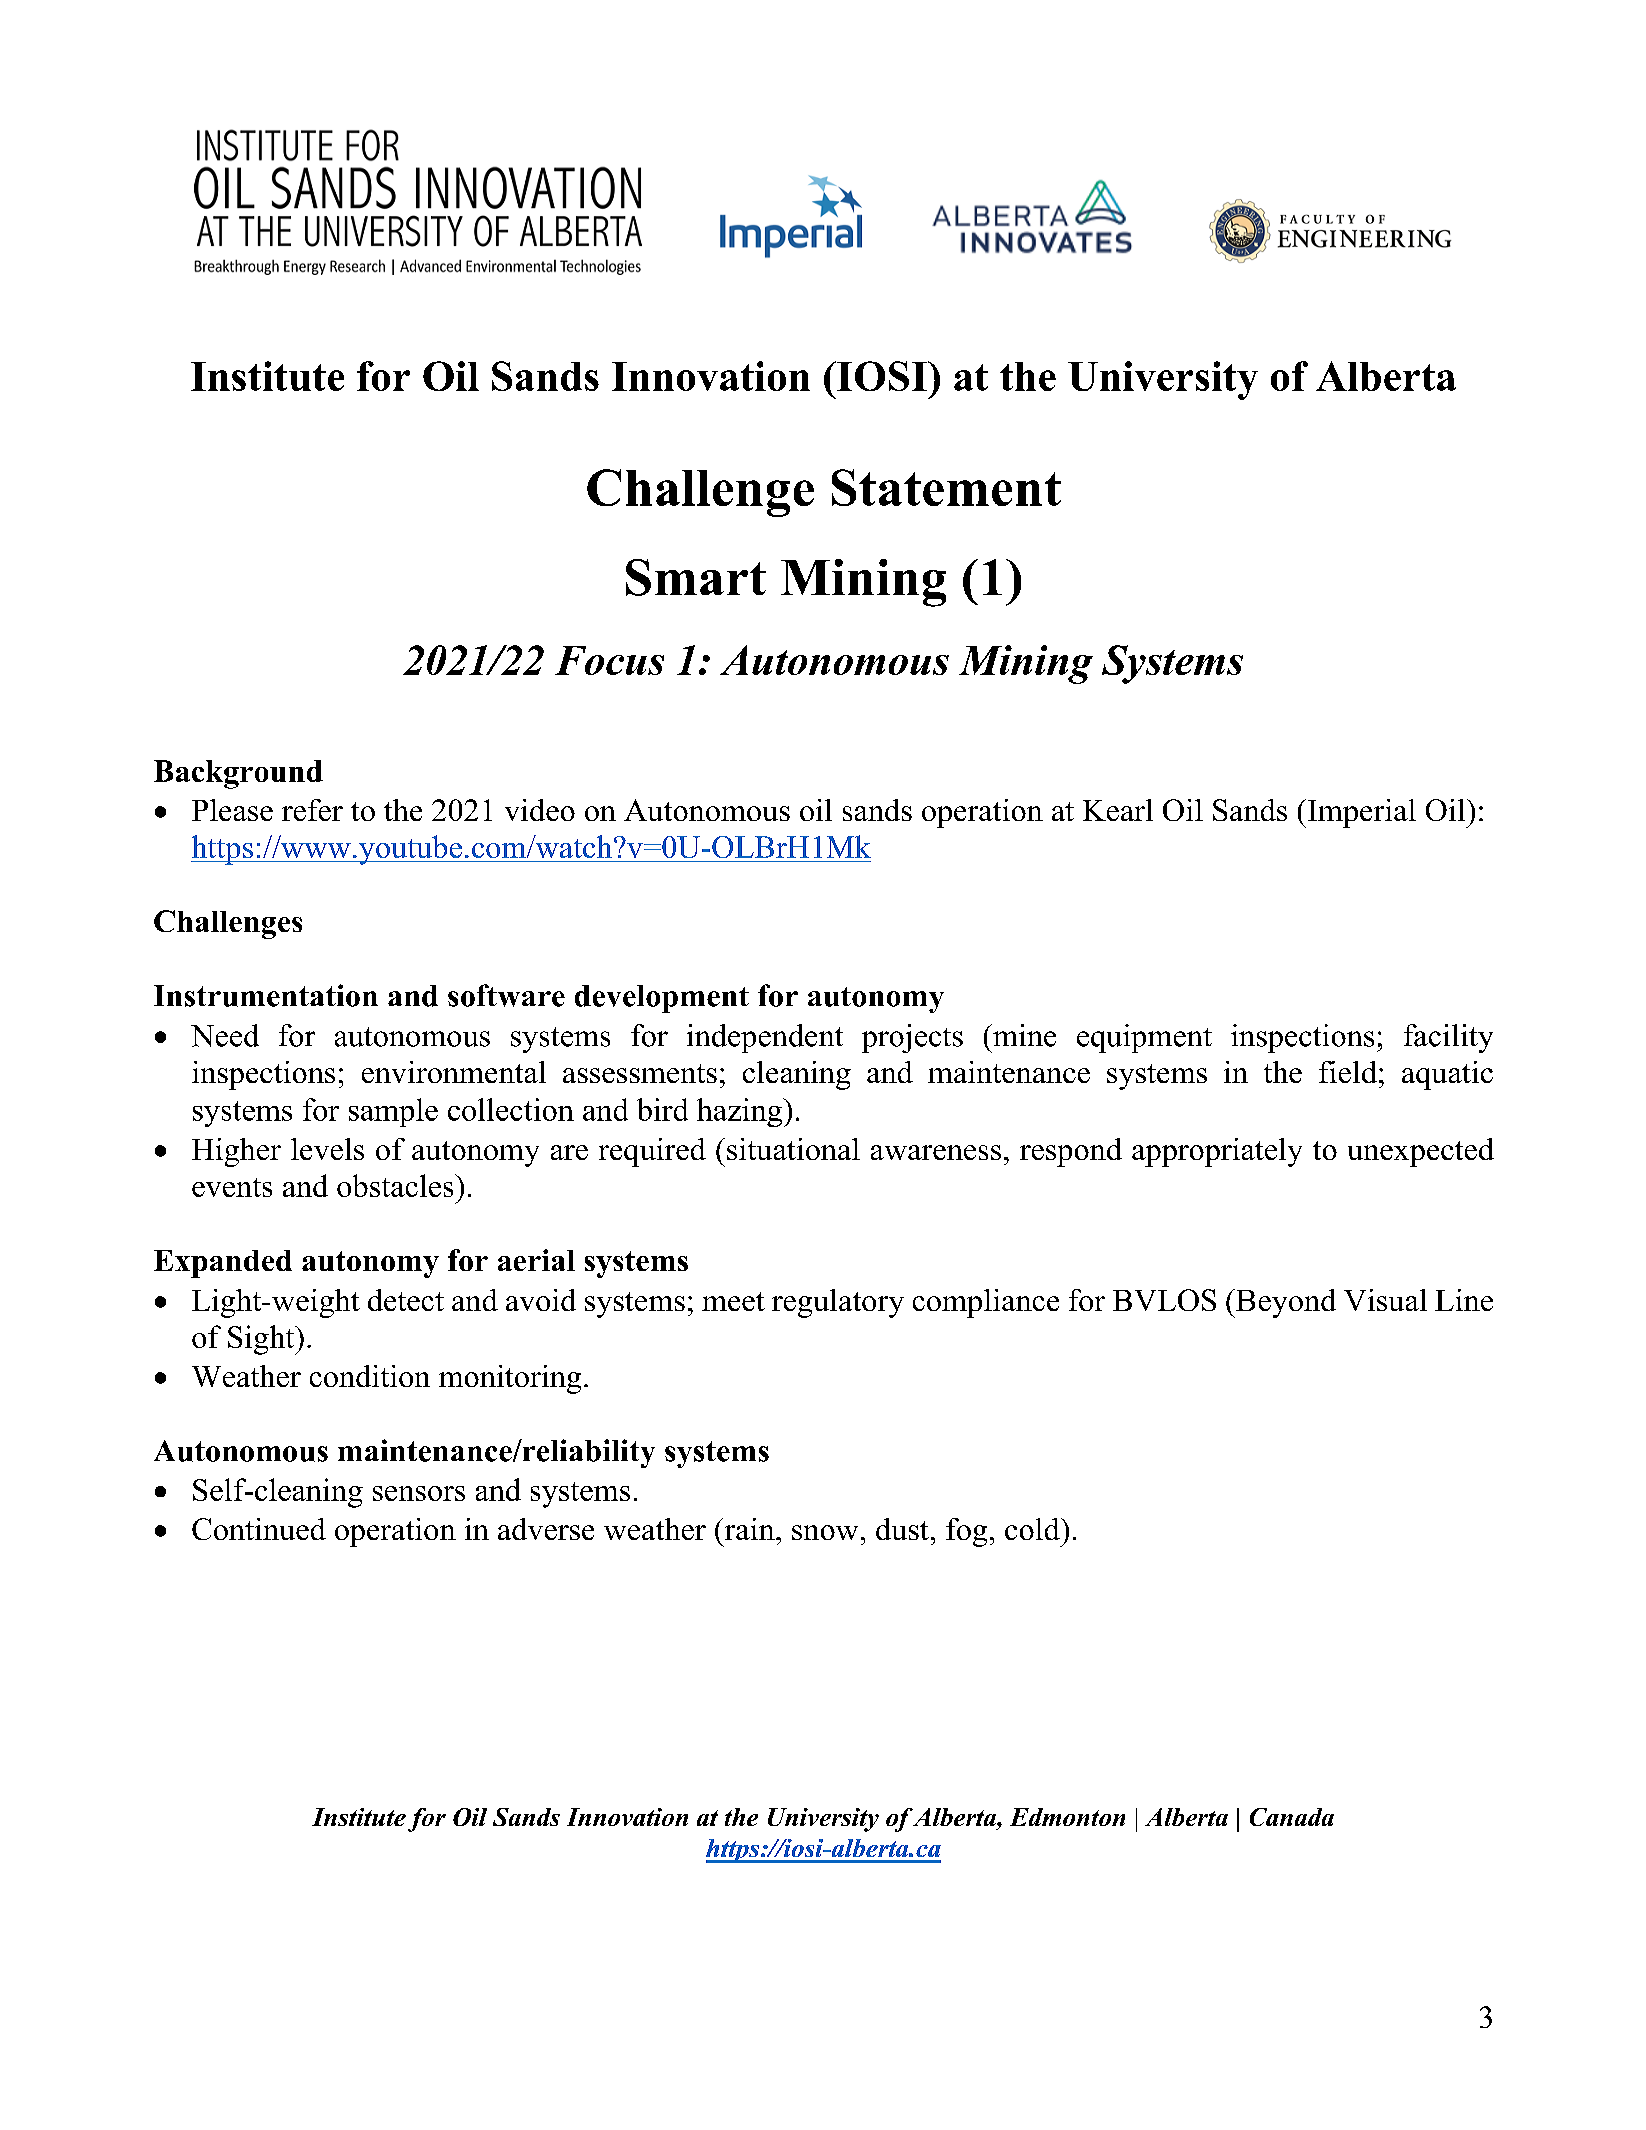  What do you see at coordinates (946, 487) in the screenshot?
I see `Statement` at bounding box center [946, 487].
